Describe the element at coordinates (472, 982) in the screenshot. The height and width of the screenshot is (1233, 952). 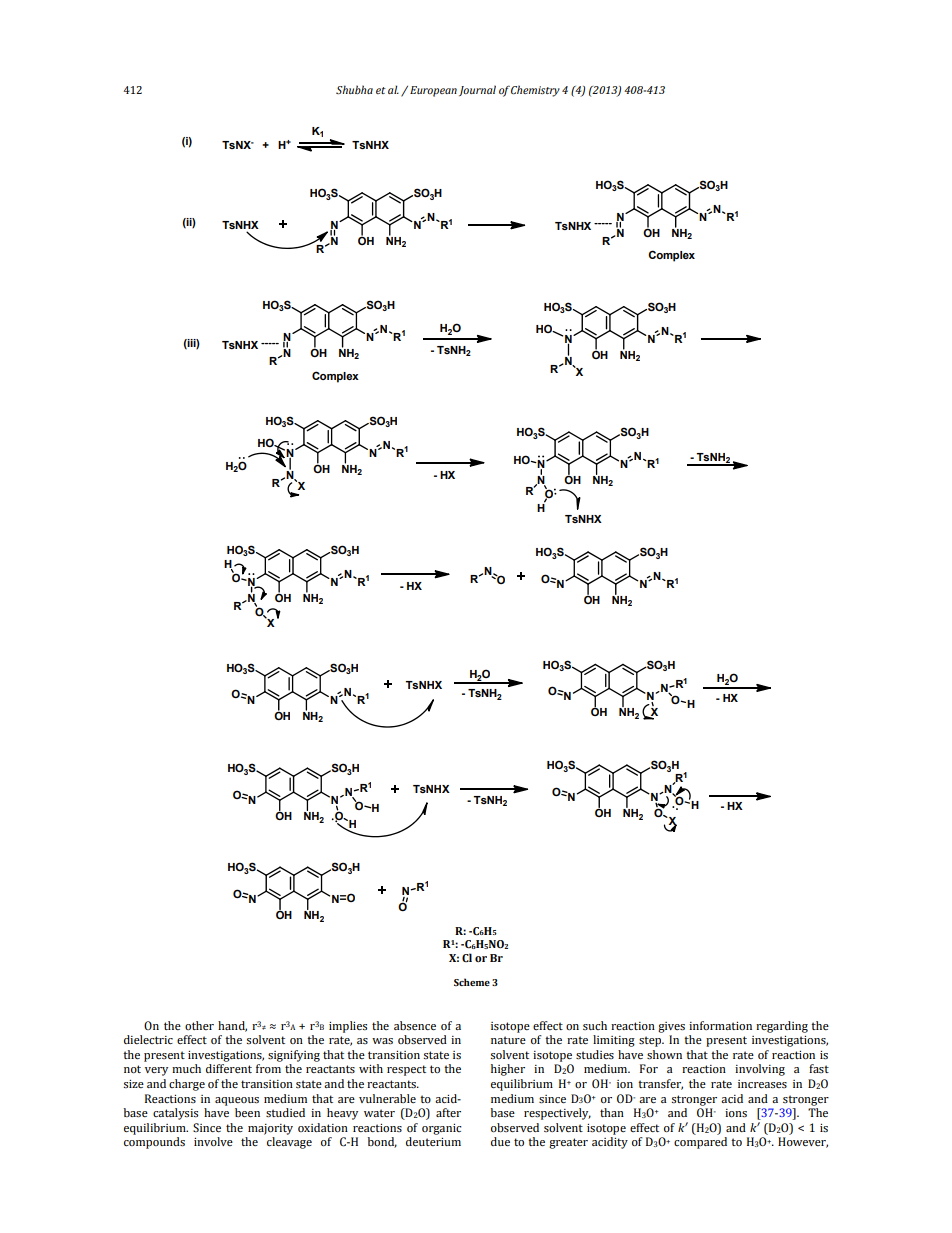
I see `Scheme` at that location.
